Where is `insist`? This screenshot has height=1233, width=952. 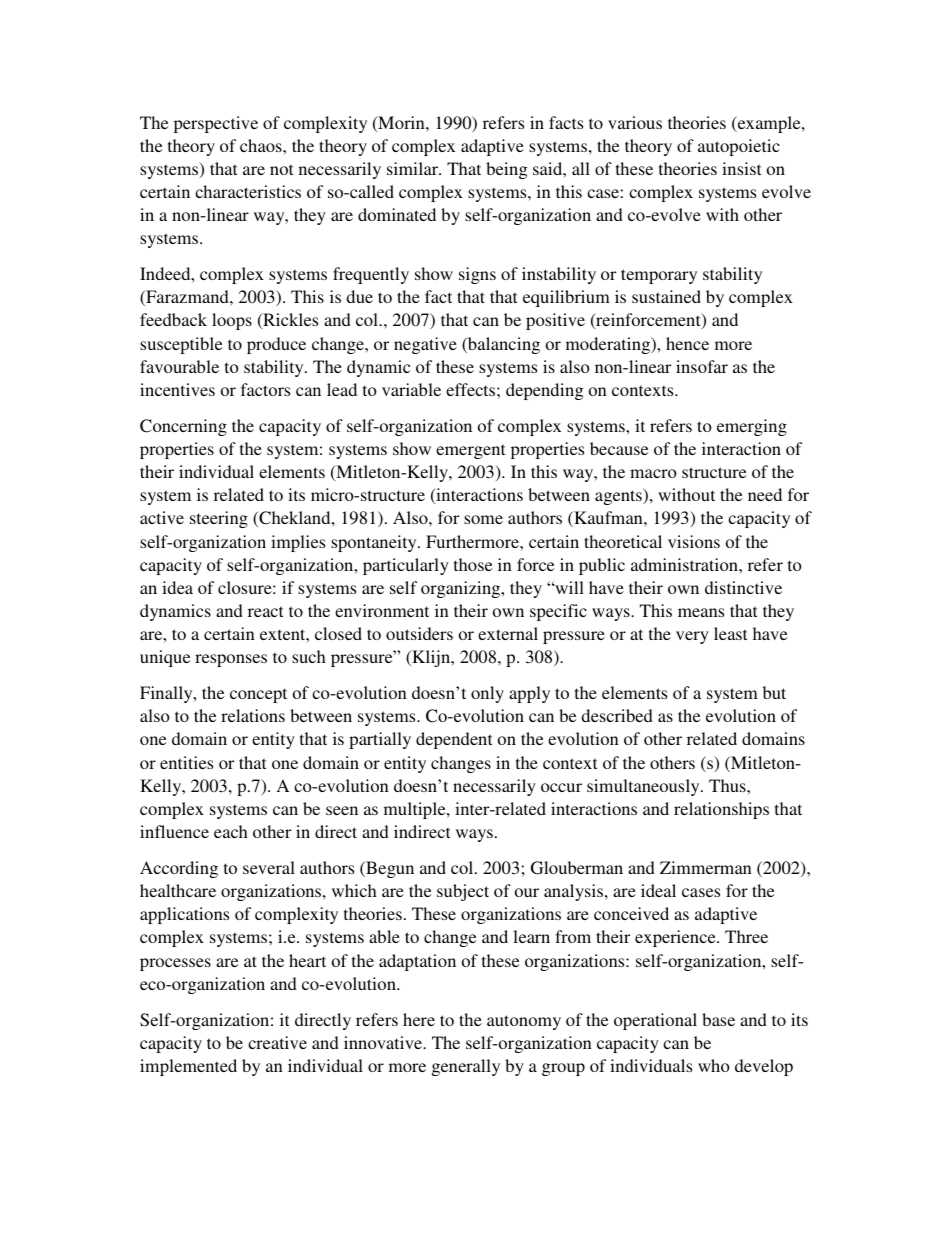
insist is located at coordinates (741, 168).
